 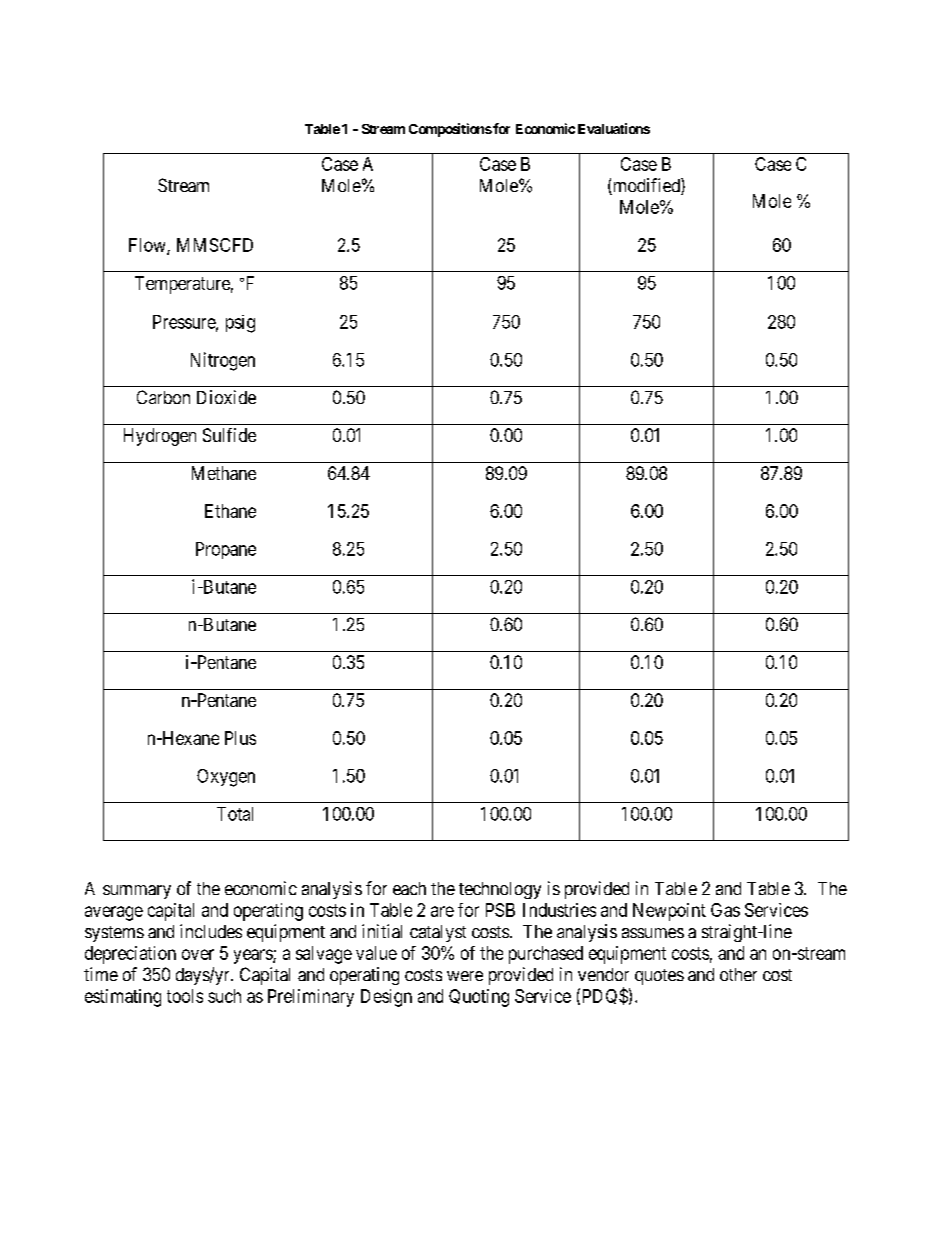 What do you see at coordinates (226, 397) in the image?
I see `Dioxide` at bounding box center [226, 397].
